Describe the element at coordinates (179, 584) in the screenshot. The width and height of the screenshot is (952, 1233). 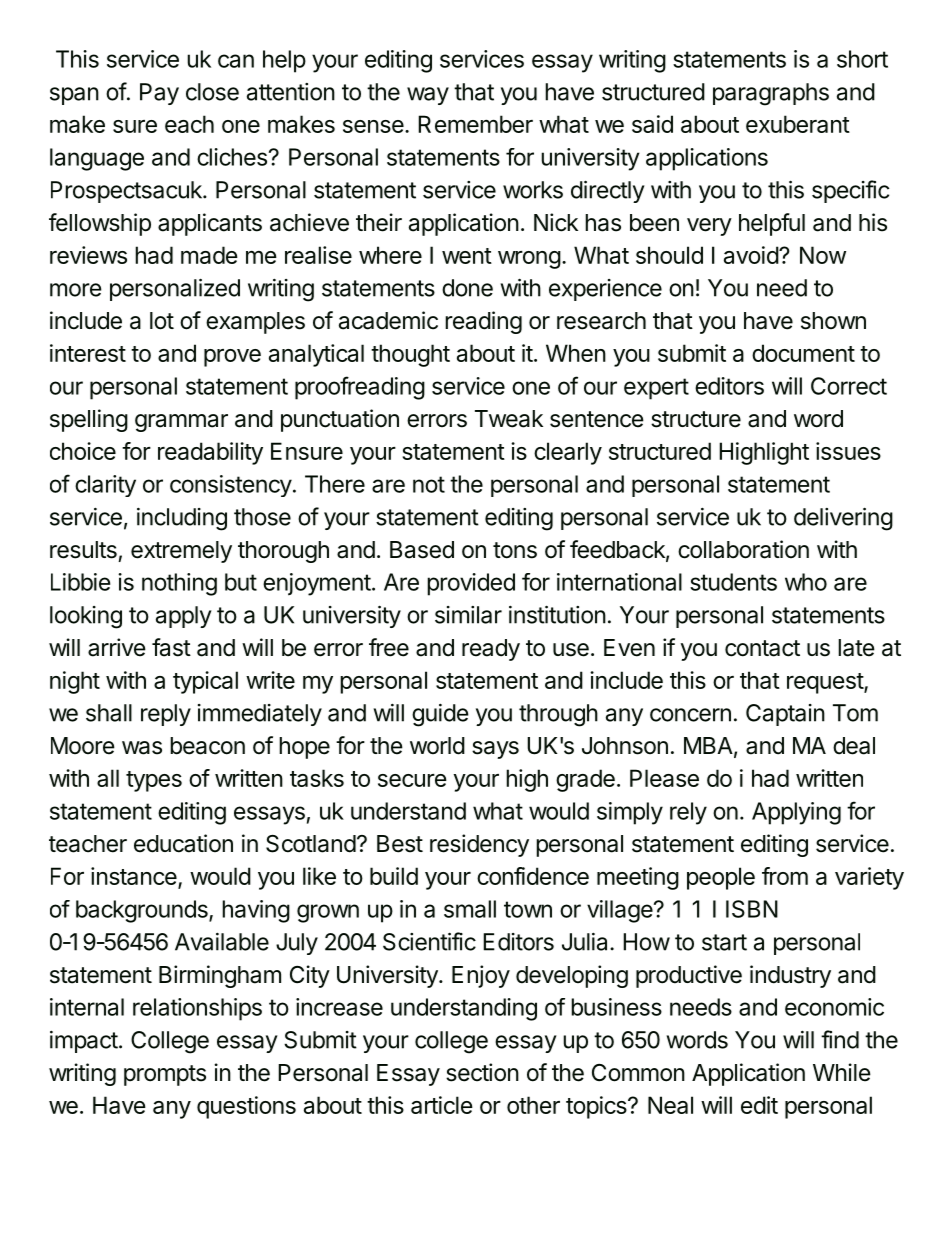
I see `nothing` at that location.
